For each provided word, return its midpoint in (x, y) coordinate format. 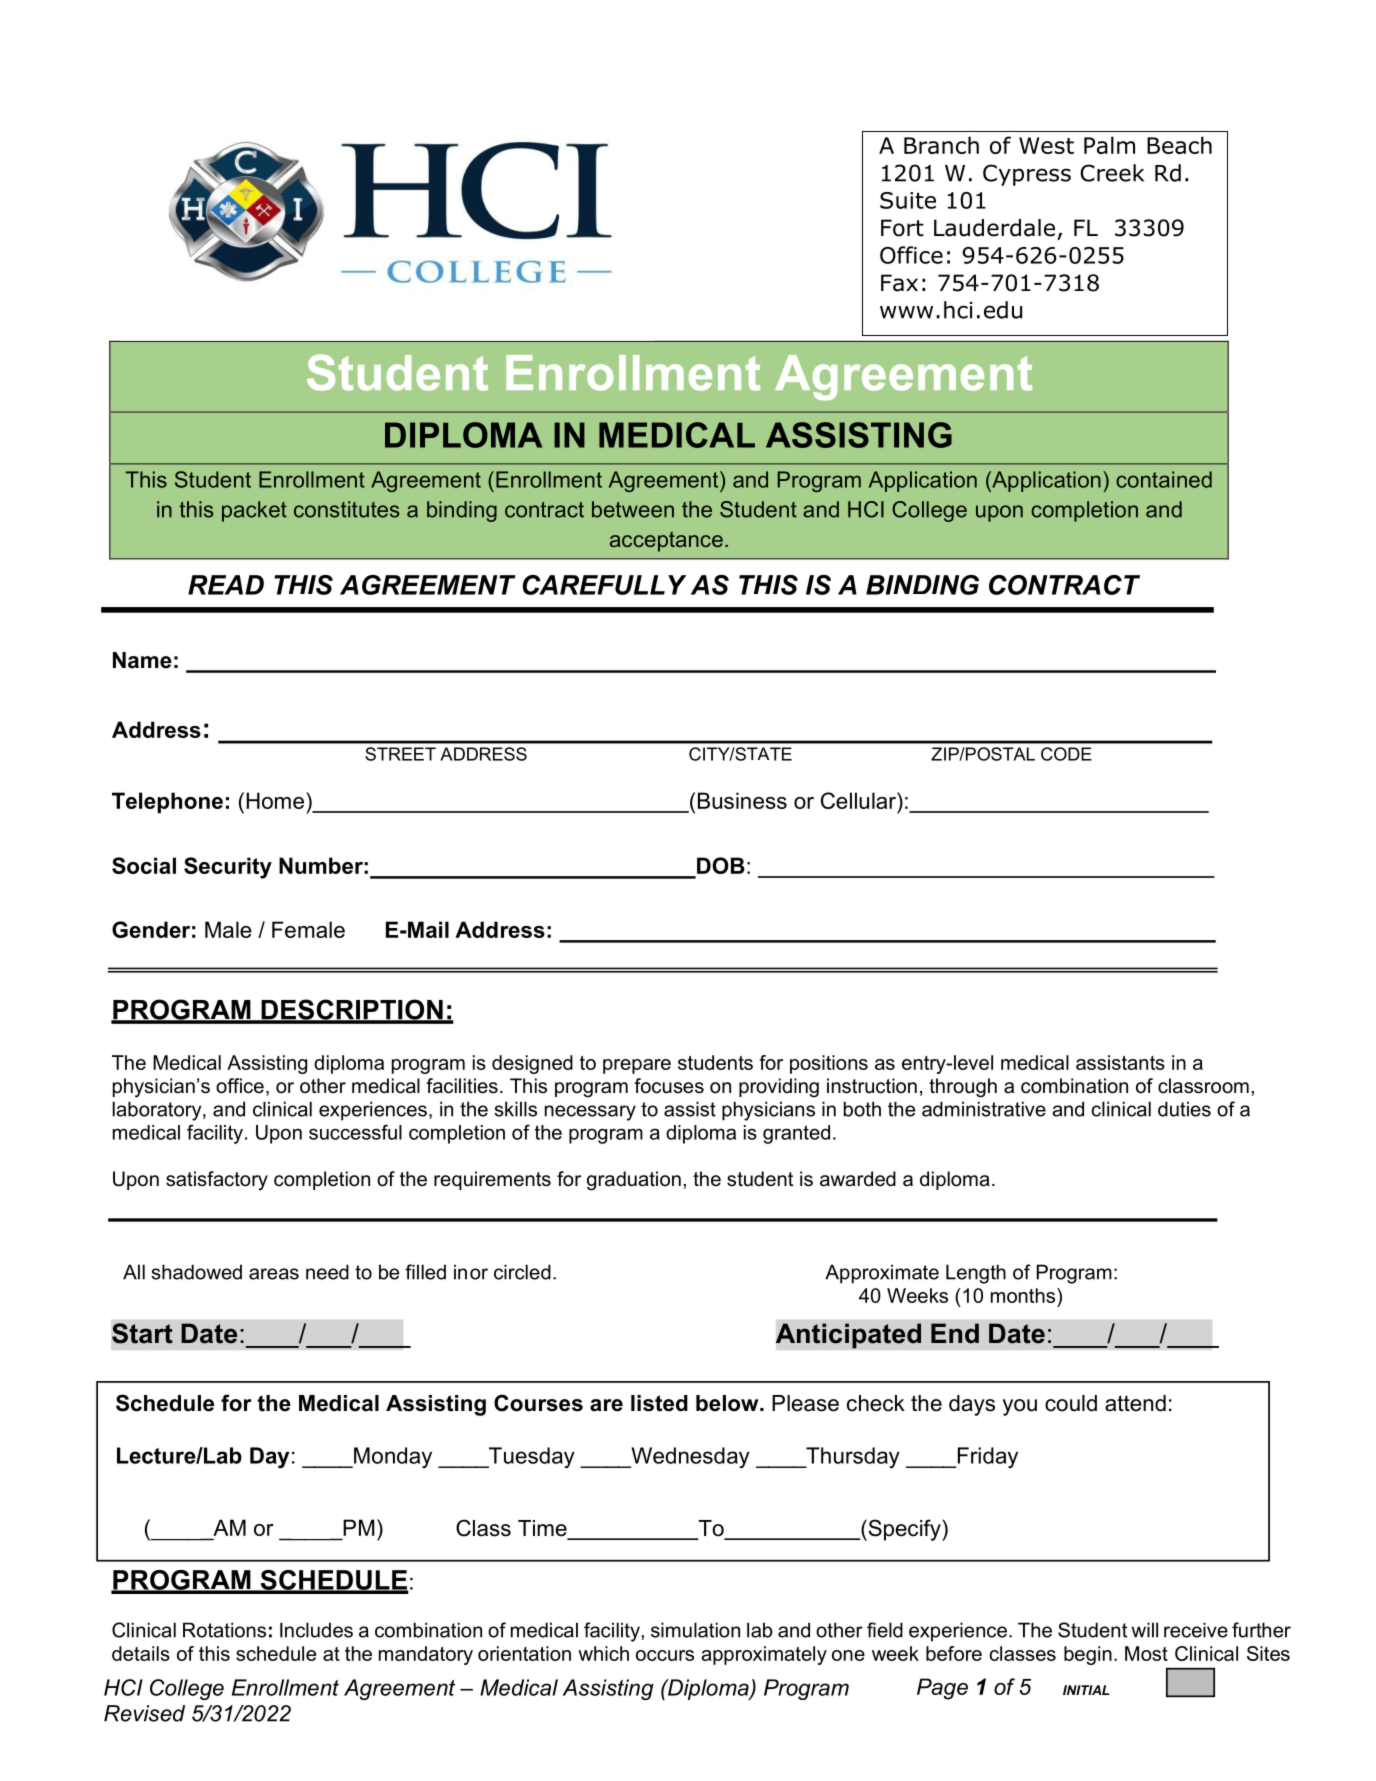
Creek (1112, 173)
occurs (665, 1655)
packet (254, 511)
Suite (908, 200)
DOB (721, 865)
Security (228, 868)
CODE (1066, 754)
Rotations (224, 1630)
